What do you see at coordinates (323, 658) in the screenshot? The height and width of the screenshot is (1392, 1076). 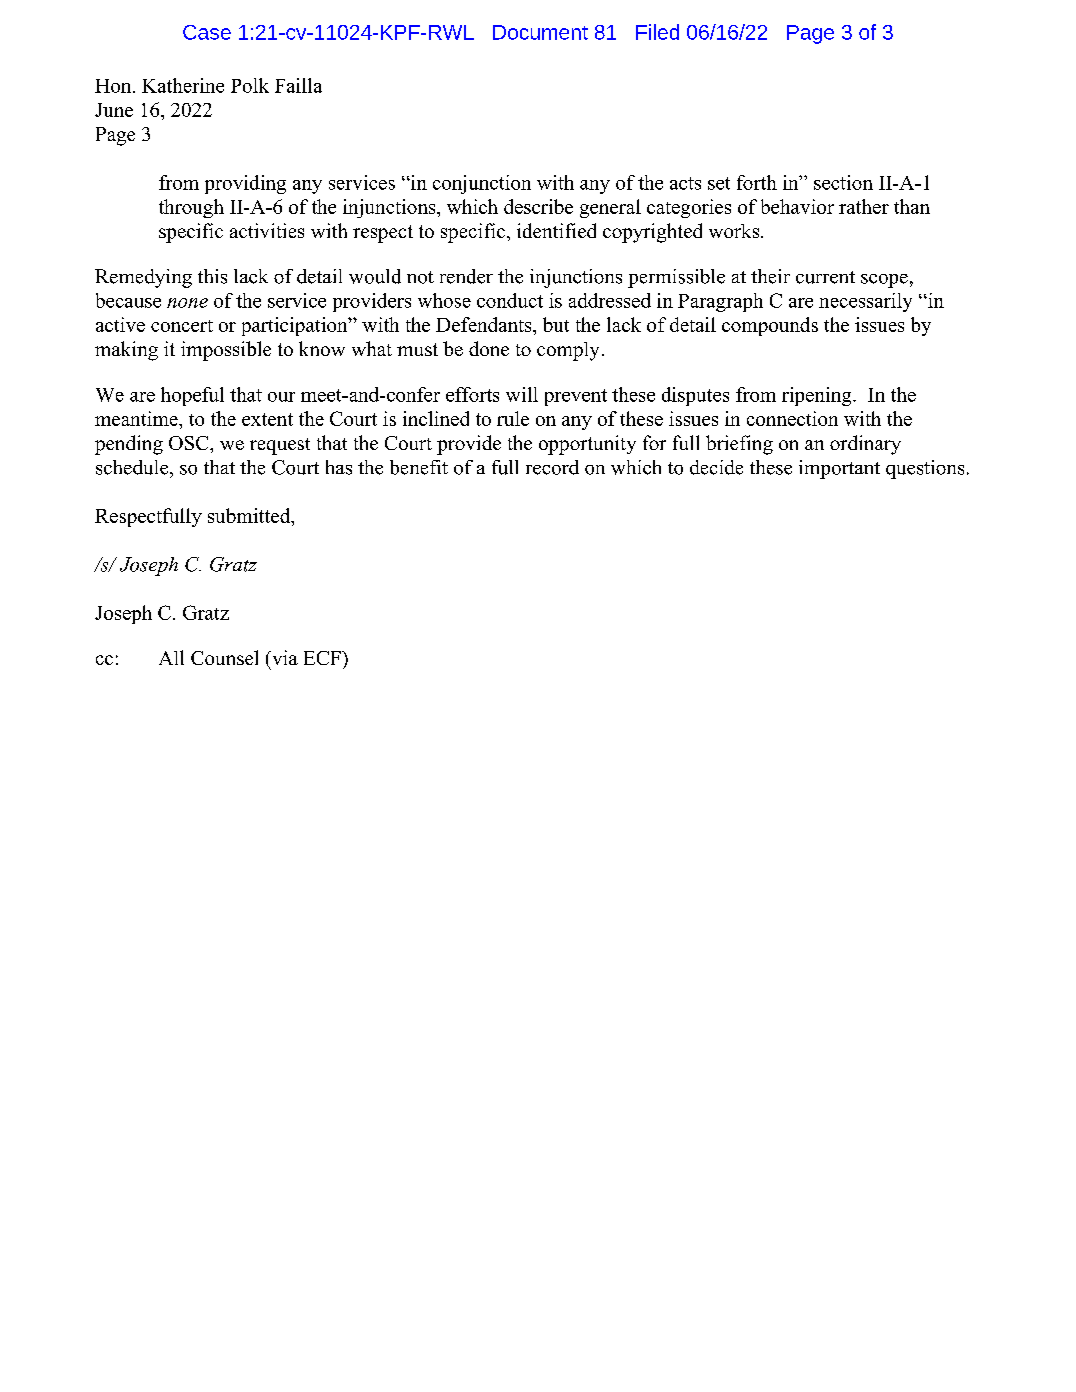 I see `ECF` at bounding box center [323, 658].
